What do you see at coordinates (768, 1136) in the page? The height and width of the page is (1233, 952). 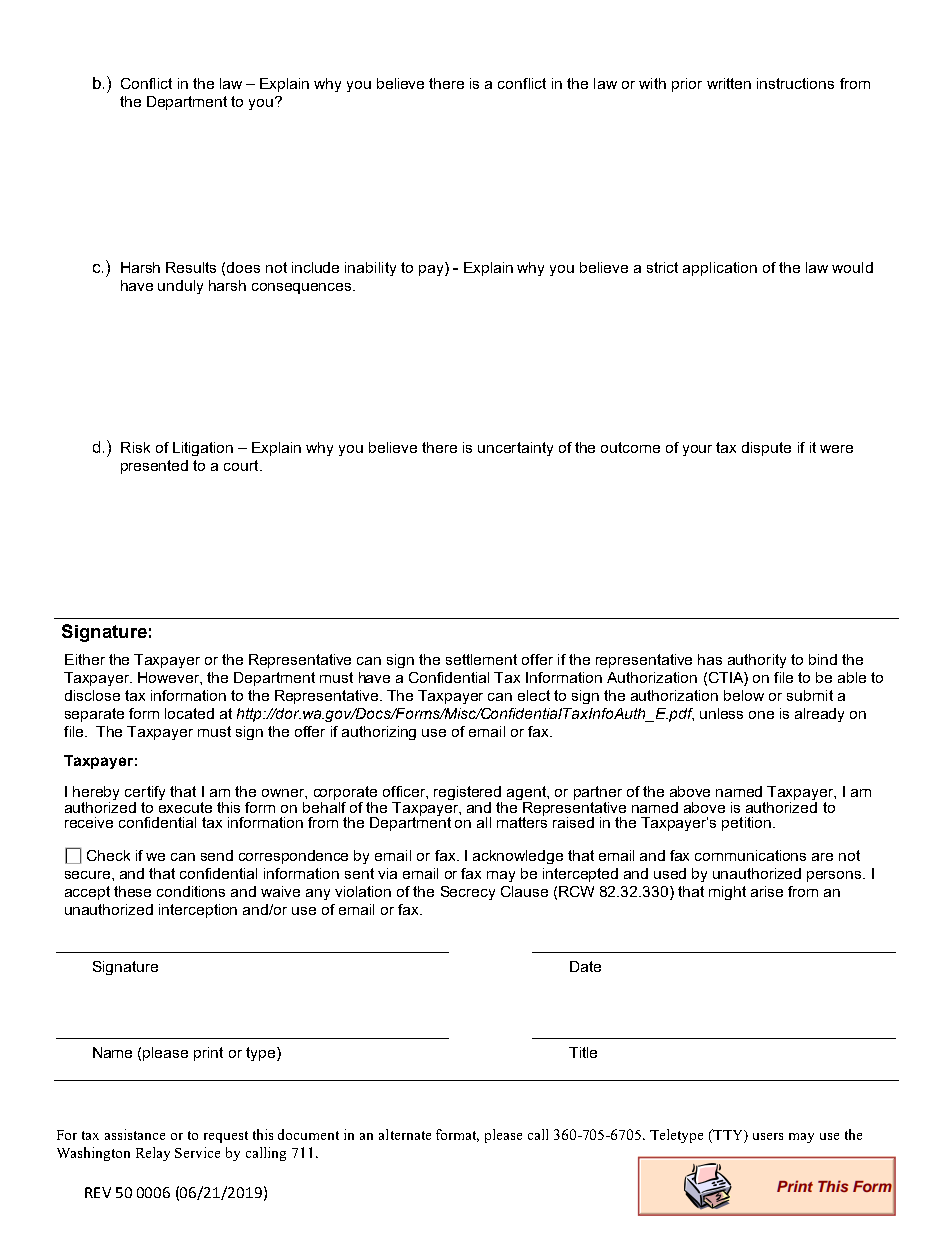 I see `users` at bounding box center [768, 1136].
